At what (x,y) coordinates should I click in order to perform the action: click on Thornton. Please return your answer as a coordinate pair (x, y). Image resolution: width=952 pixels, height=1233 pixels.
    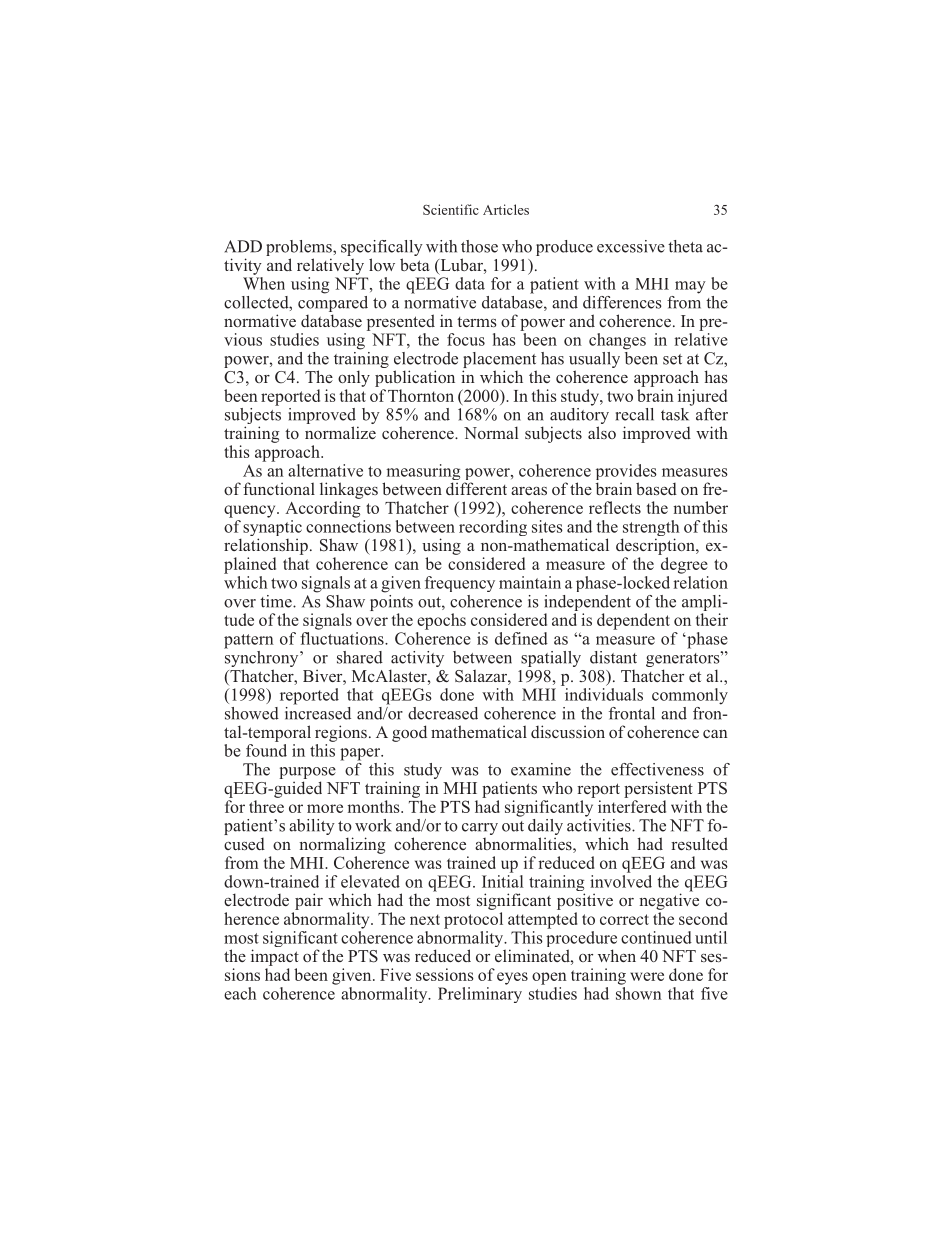
    Looking at the image, I should click on (421, 395).
